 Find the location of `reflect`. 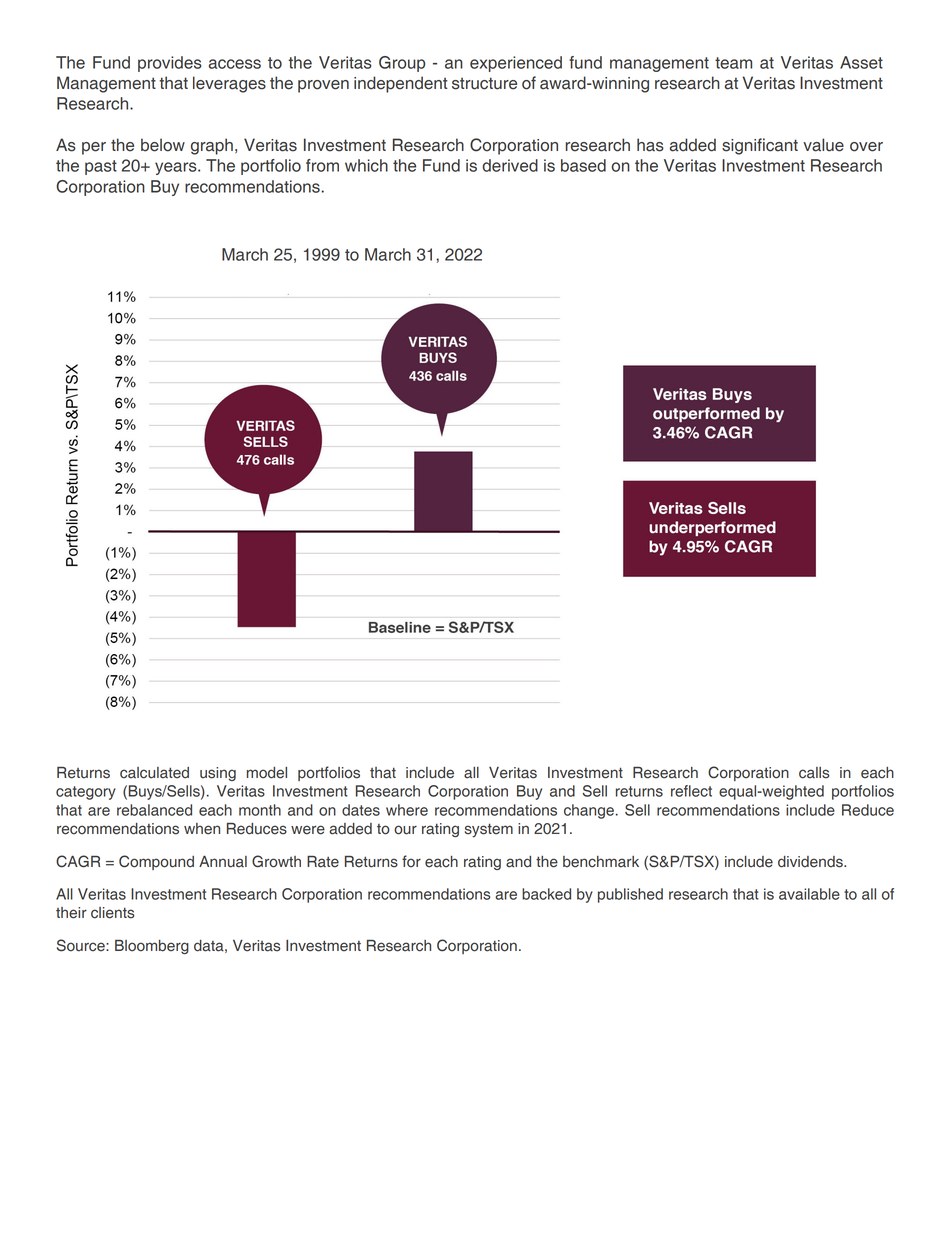

reflect is located at coordinates (691, 791).
